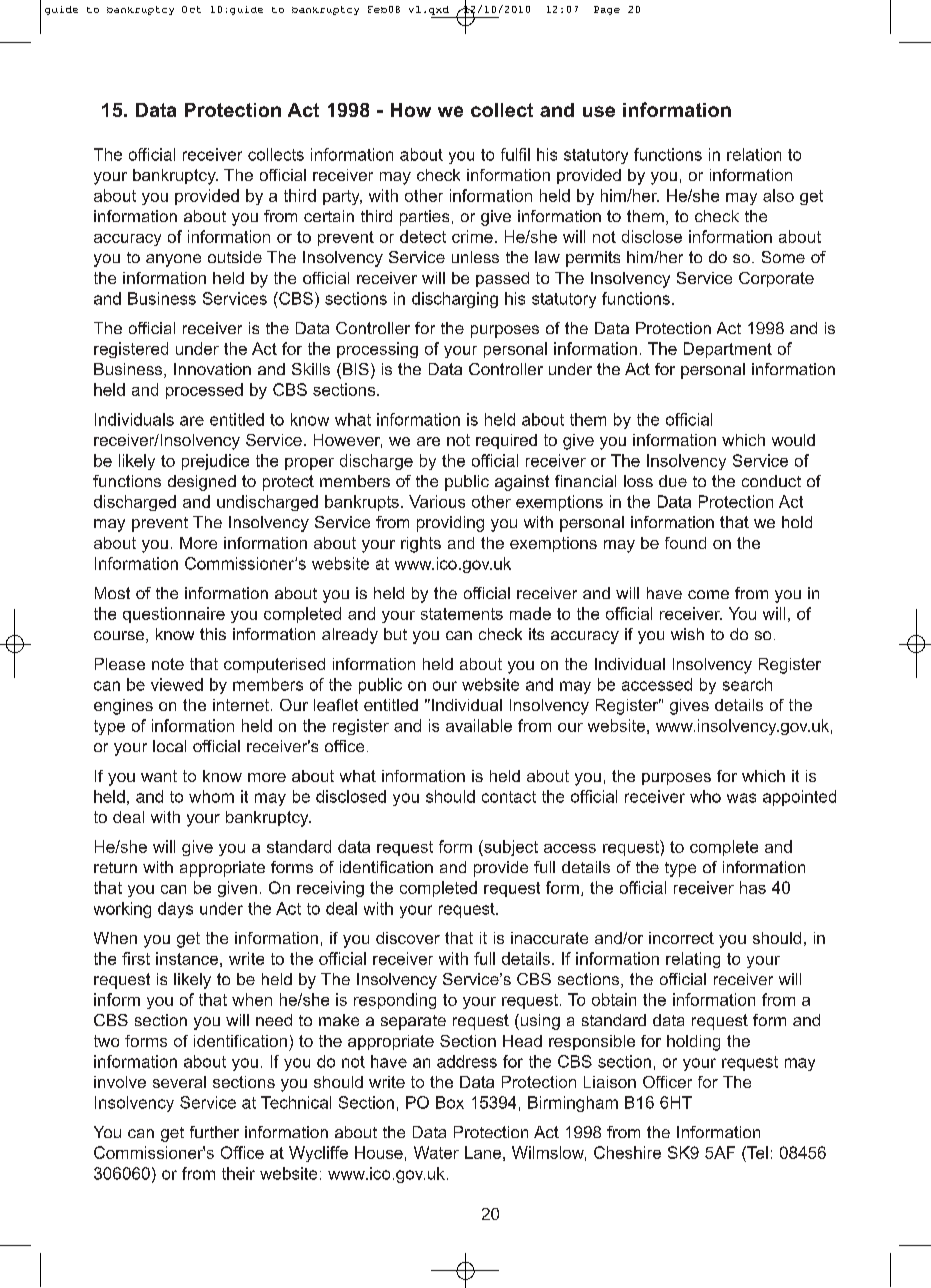 The image size is (931, 1288). What do you see at coordinates (756, 1152) in the screenshot?
I see `Tel` at bounding box center [756, 1152].
